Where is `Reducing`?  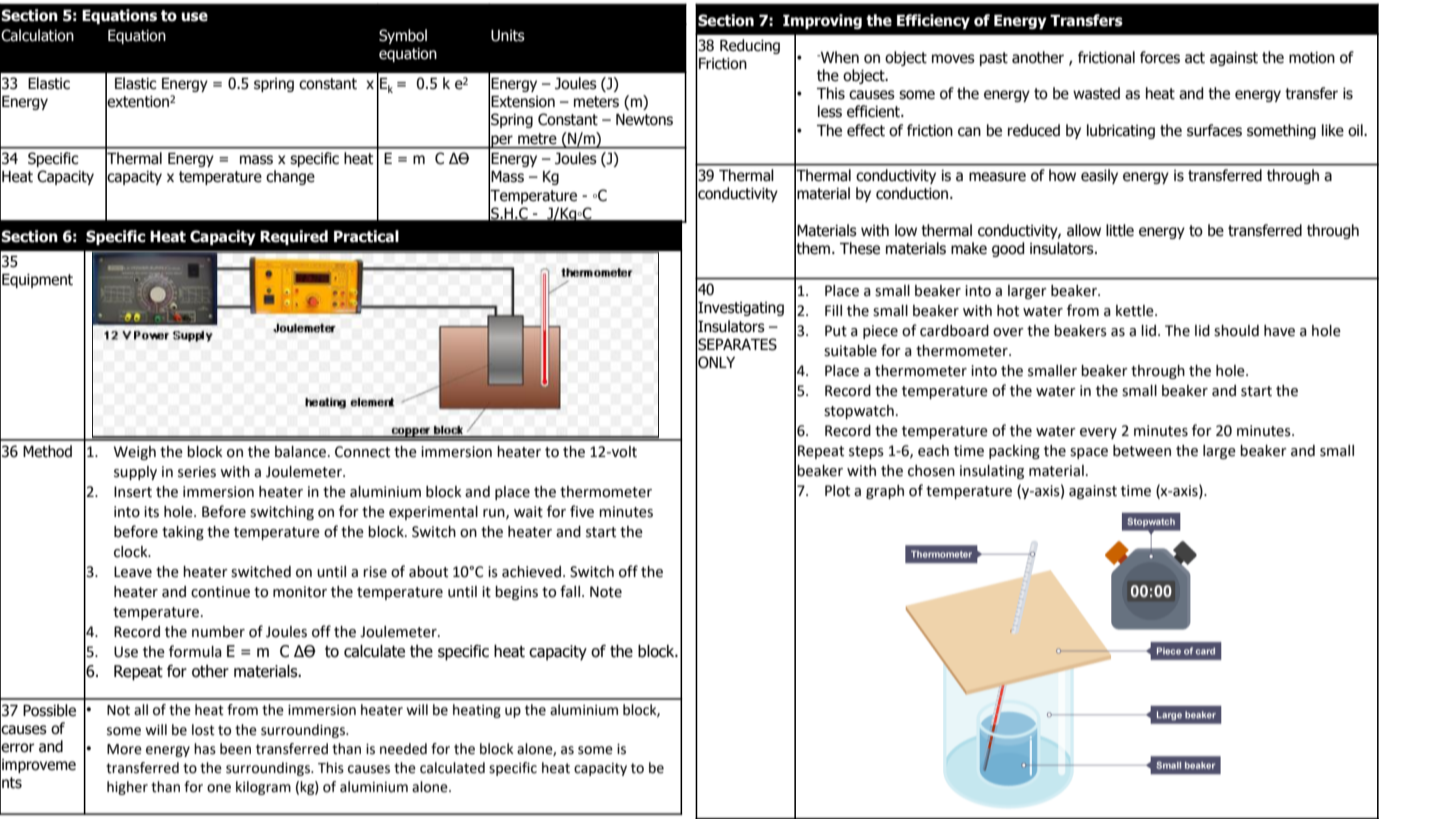
Reducing is located at coordinates (750, 46).
